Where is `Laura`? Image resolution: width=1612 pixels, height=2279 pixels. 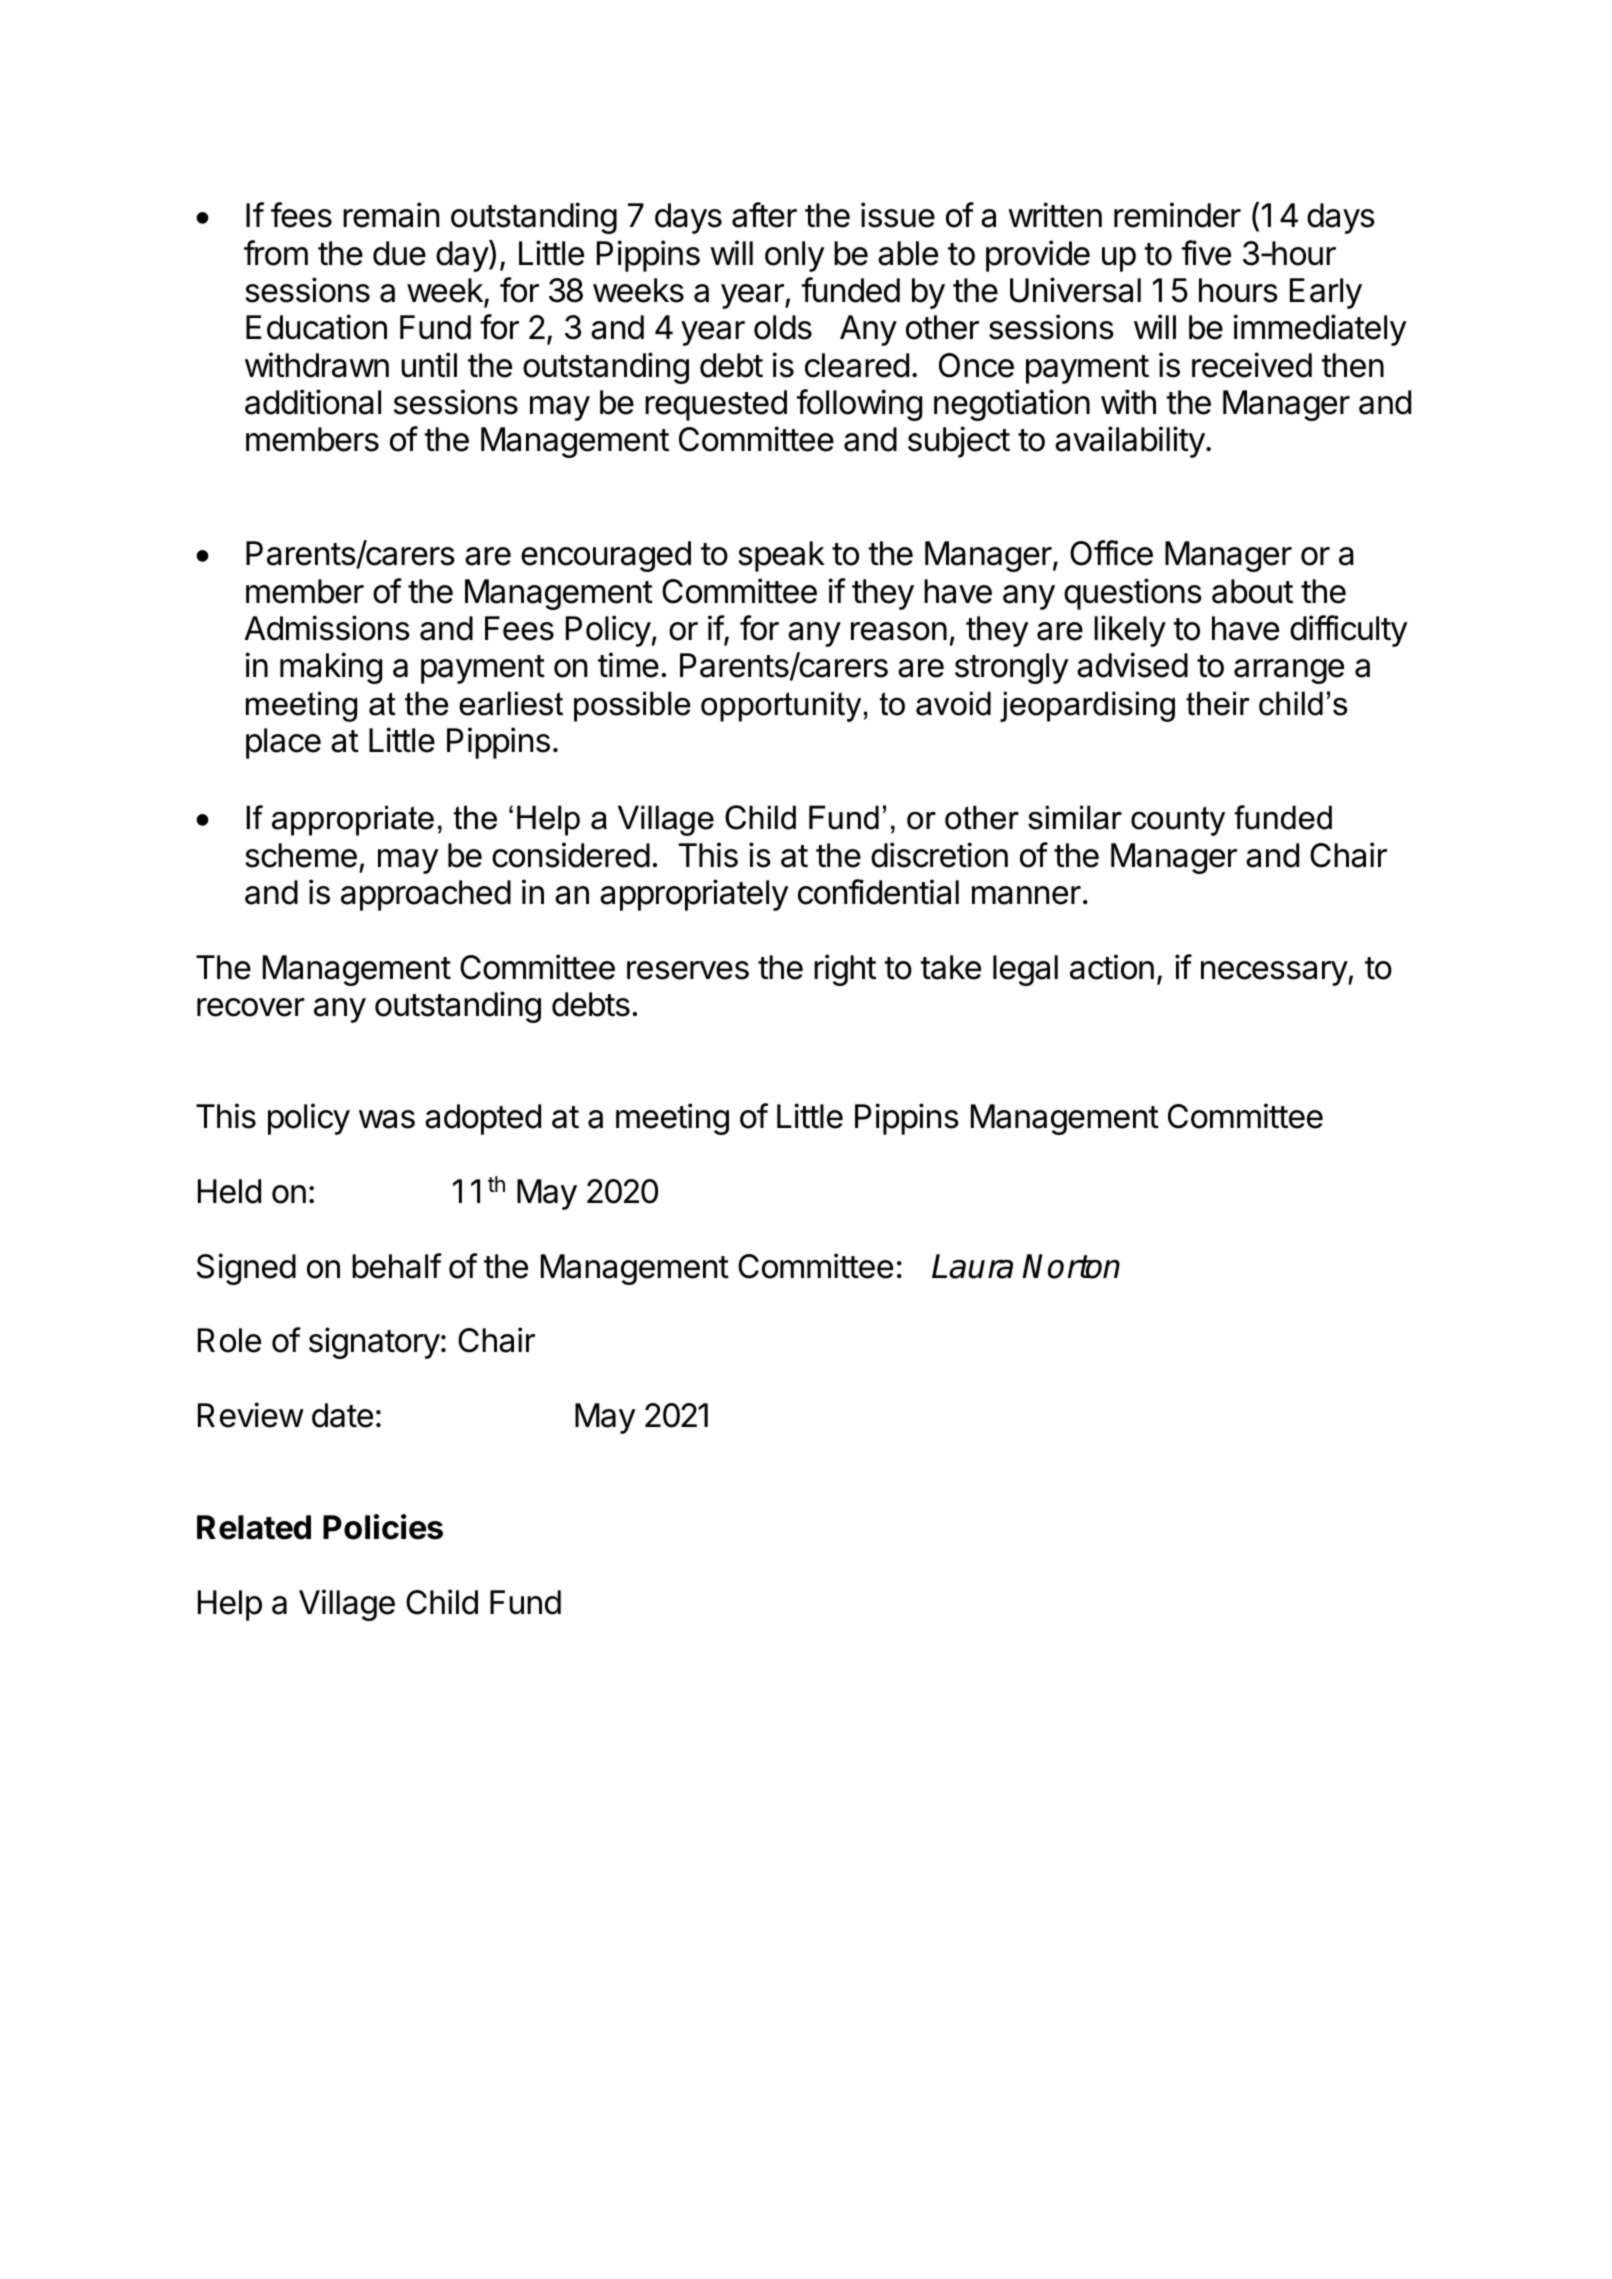 Laura is located at coordinates (972, 1266).
